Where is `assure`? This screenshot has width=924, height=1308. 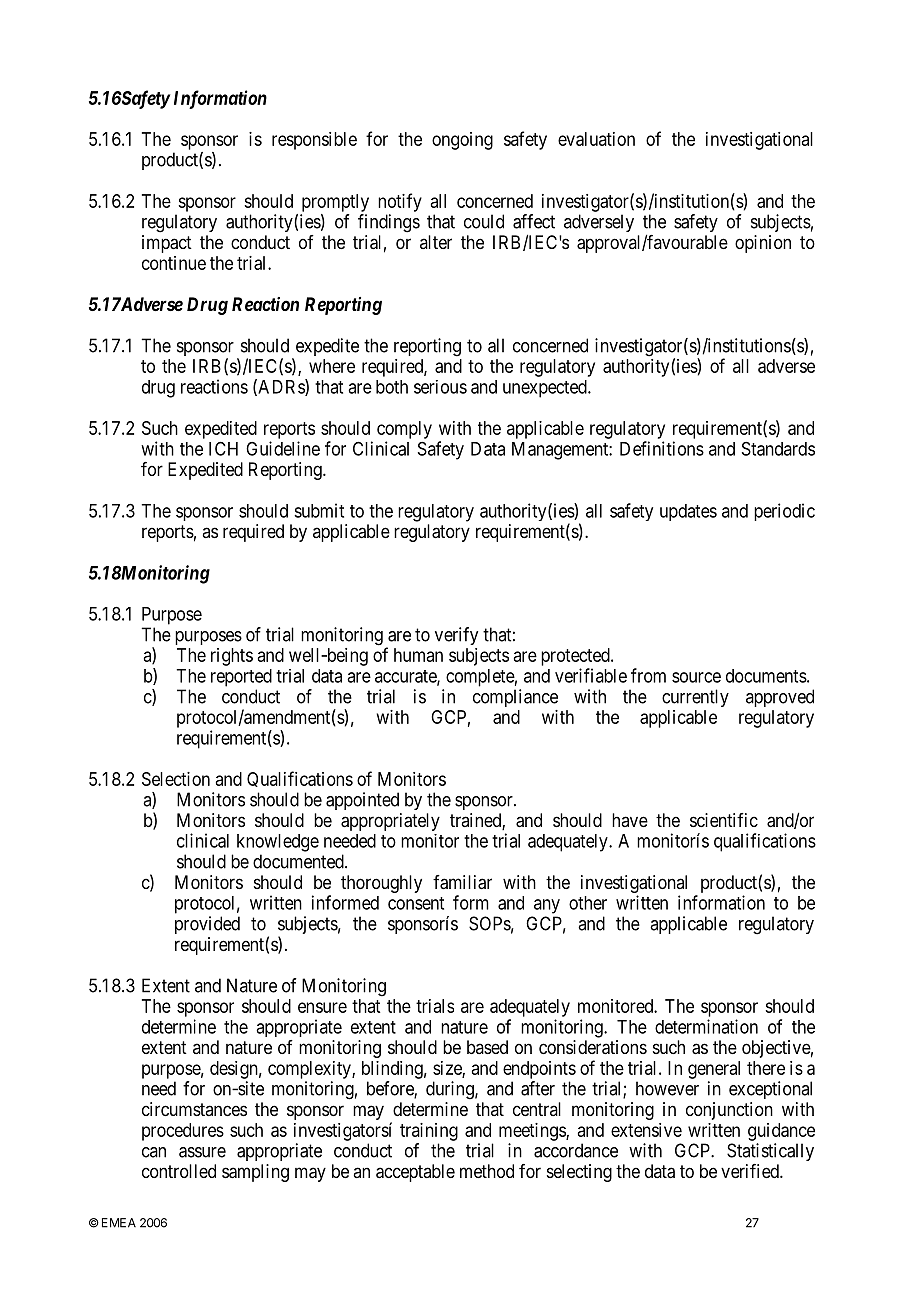
assure is located at coordinates (202, 1152).
